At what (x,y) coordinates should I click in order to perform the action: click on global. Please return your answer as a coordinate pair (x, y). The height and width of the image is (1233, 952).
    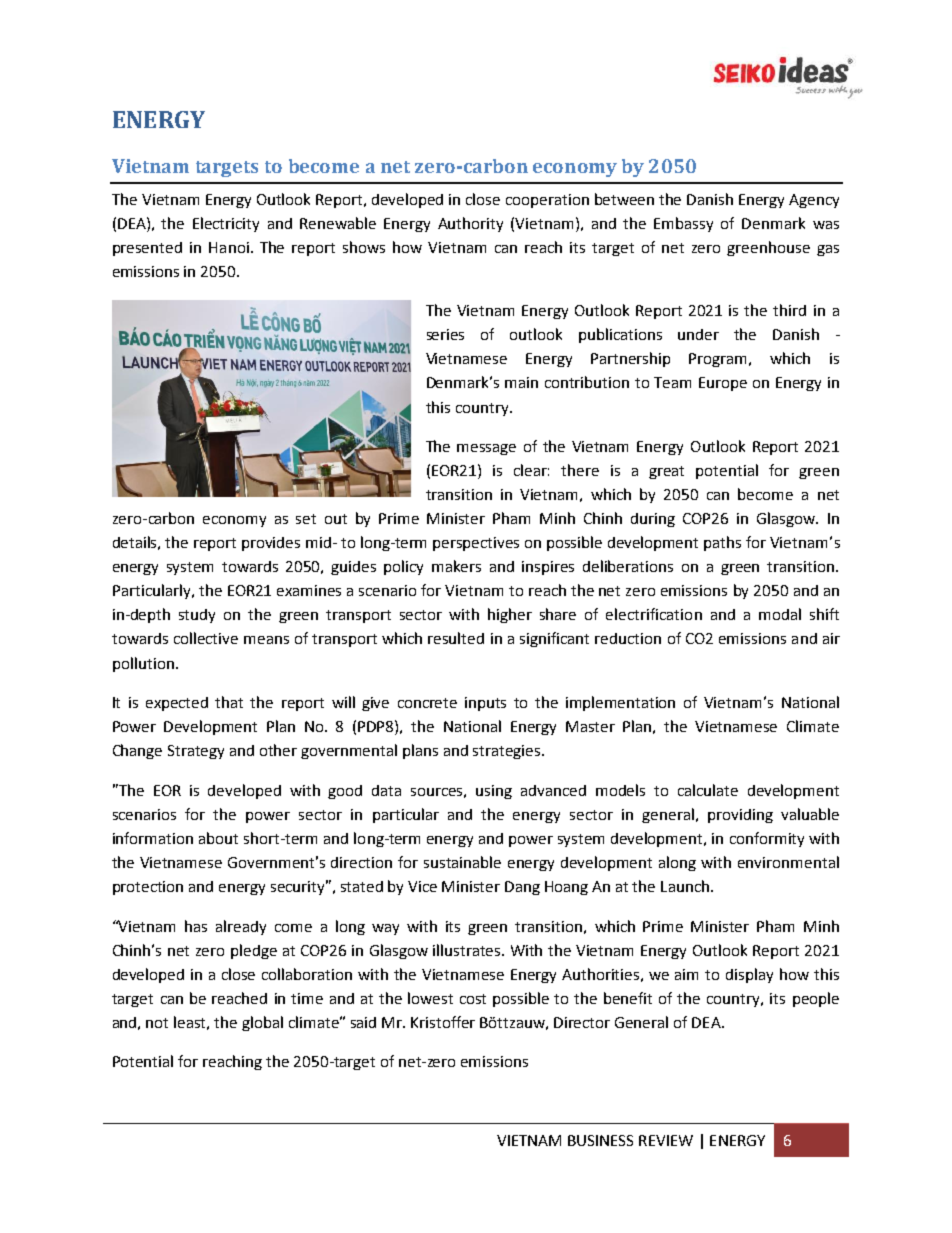
    Looking at the image, I should click on (262, 1023).
